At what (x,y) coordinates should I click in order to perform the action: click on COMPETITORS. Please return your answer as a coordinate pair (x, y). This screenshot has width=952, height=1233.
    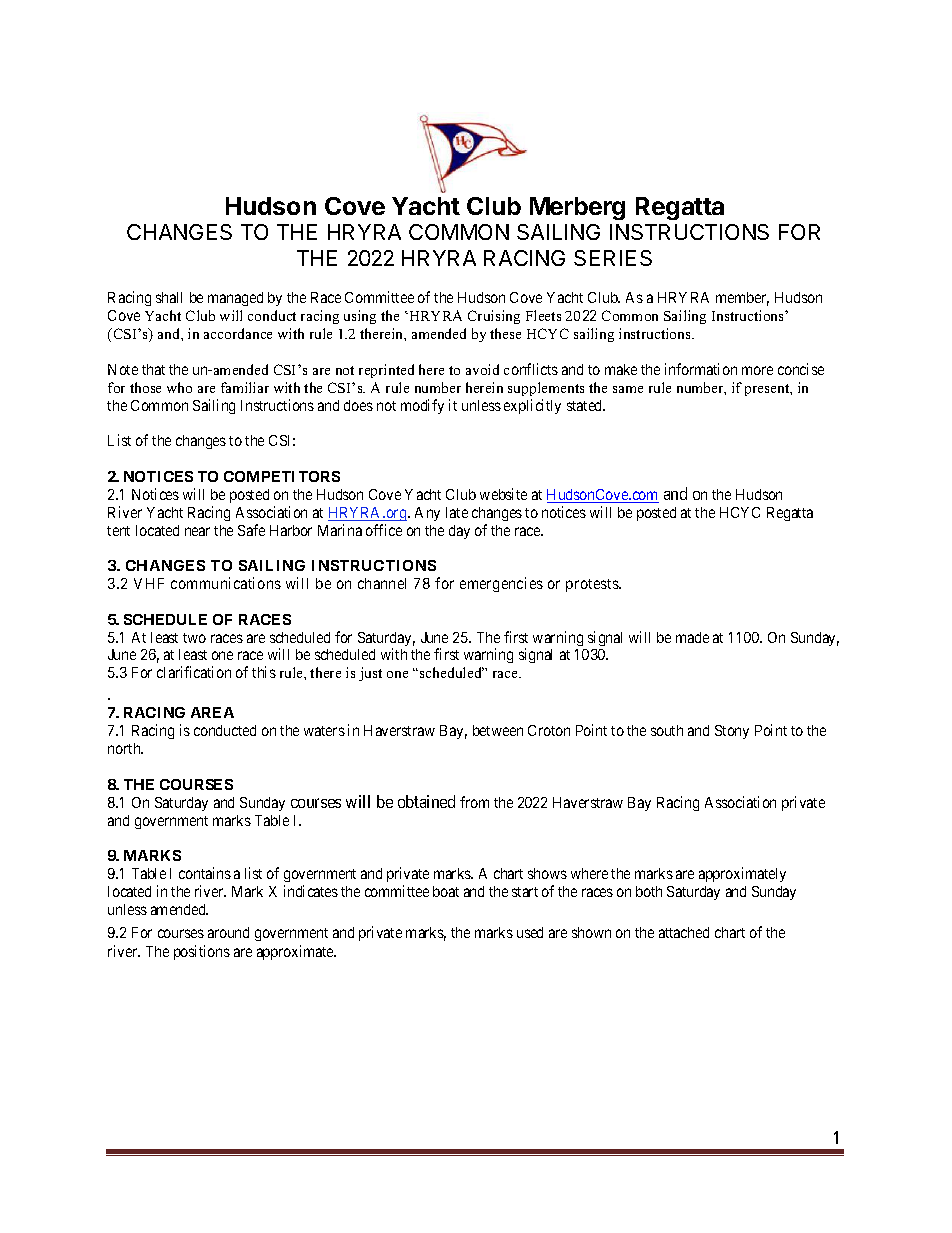
    Looking at the image, I should click on (282, 476).
